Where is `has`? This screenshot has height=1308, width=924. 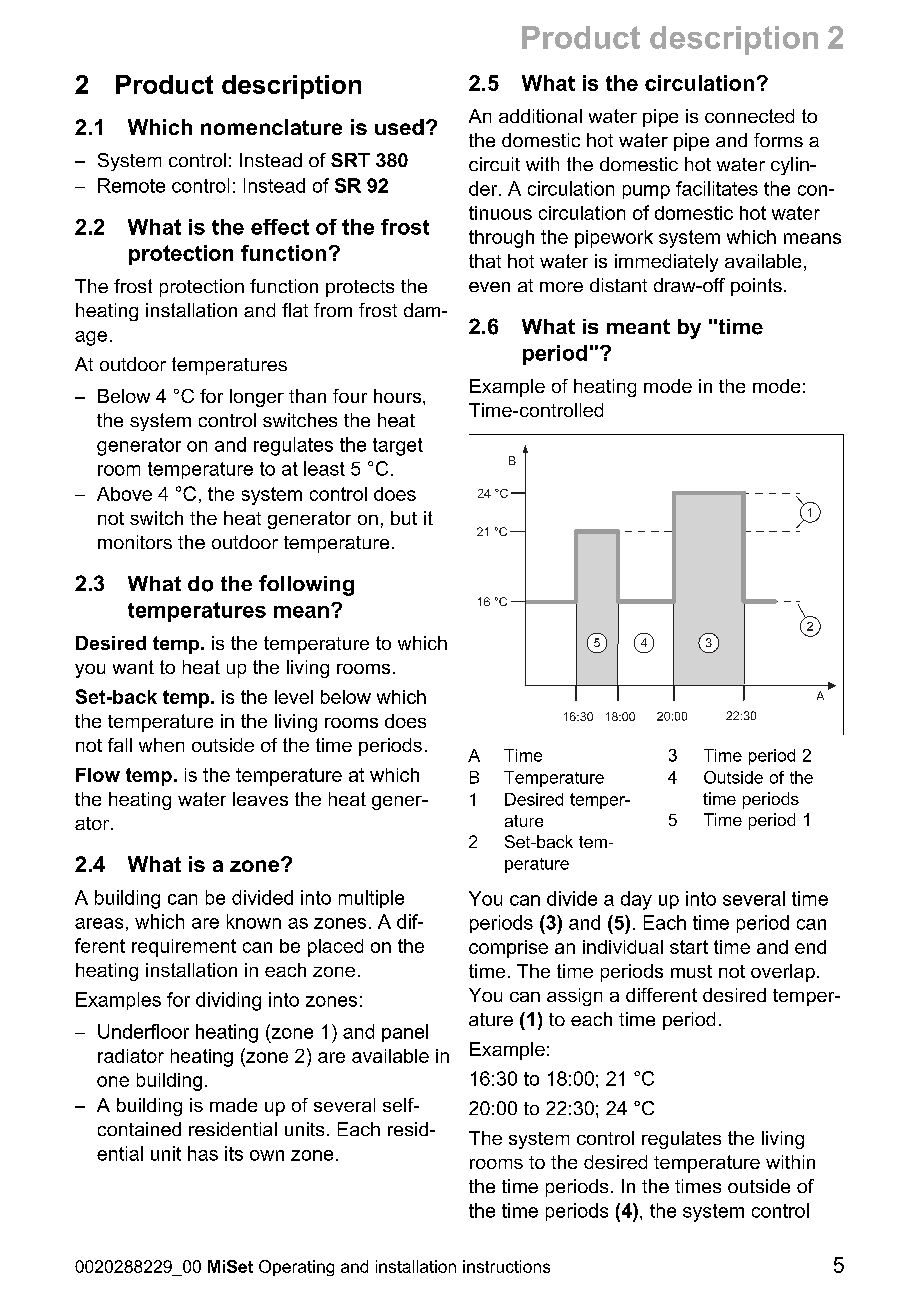 has is located at coordinates (203, 1153).
